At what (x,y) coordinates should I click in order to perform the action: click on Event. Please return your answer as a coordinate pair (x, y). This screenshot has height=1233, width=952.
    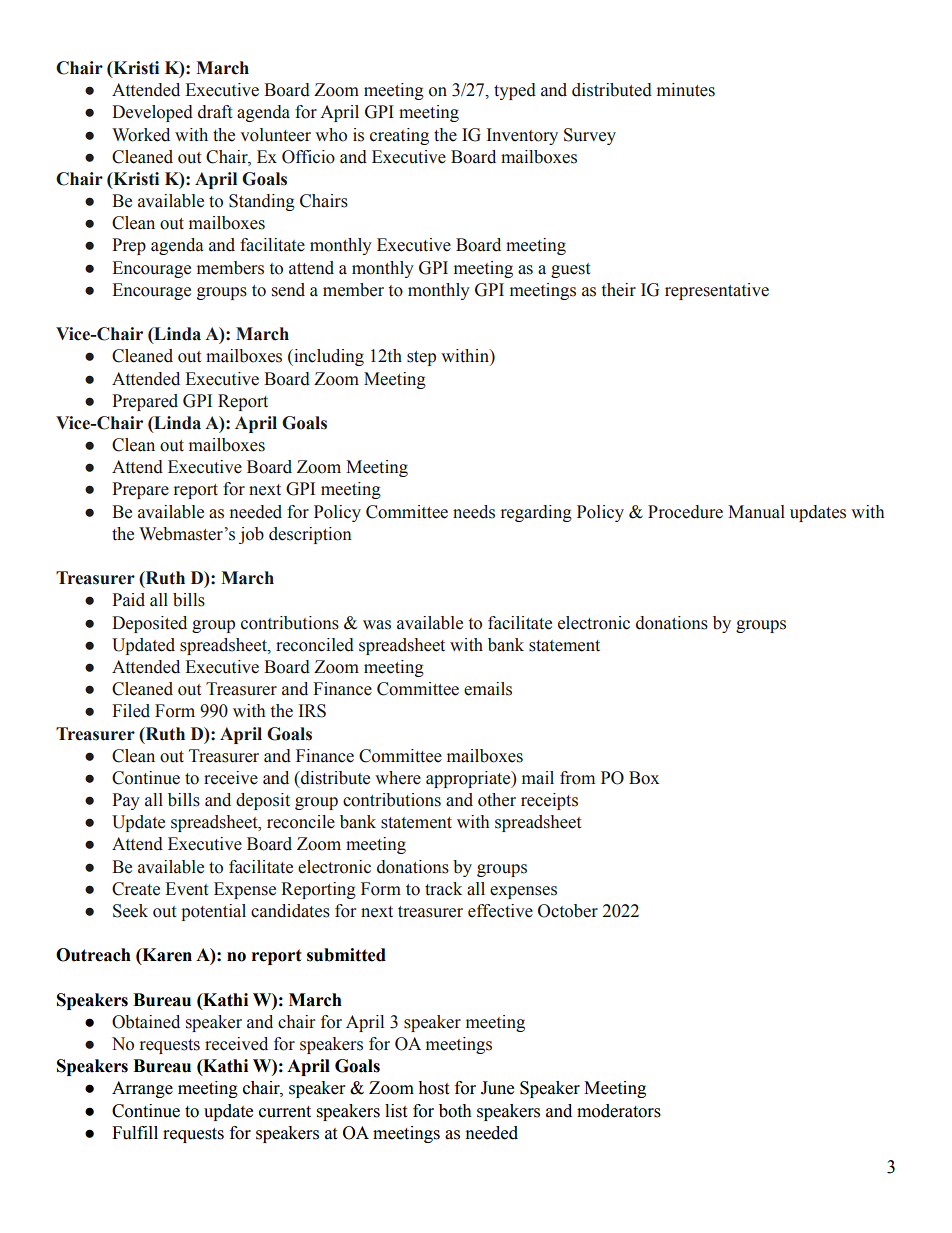
    Looking at the image, I should click on (186, 889).
